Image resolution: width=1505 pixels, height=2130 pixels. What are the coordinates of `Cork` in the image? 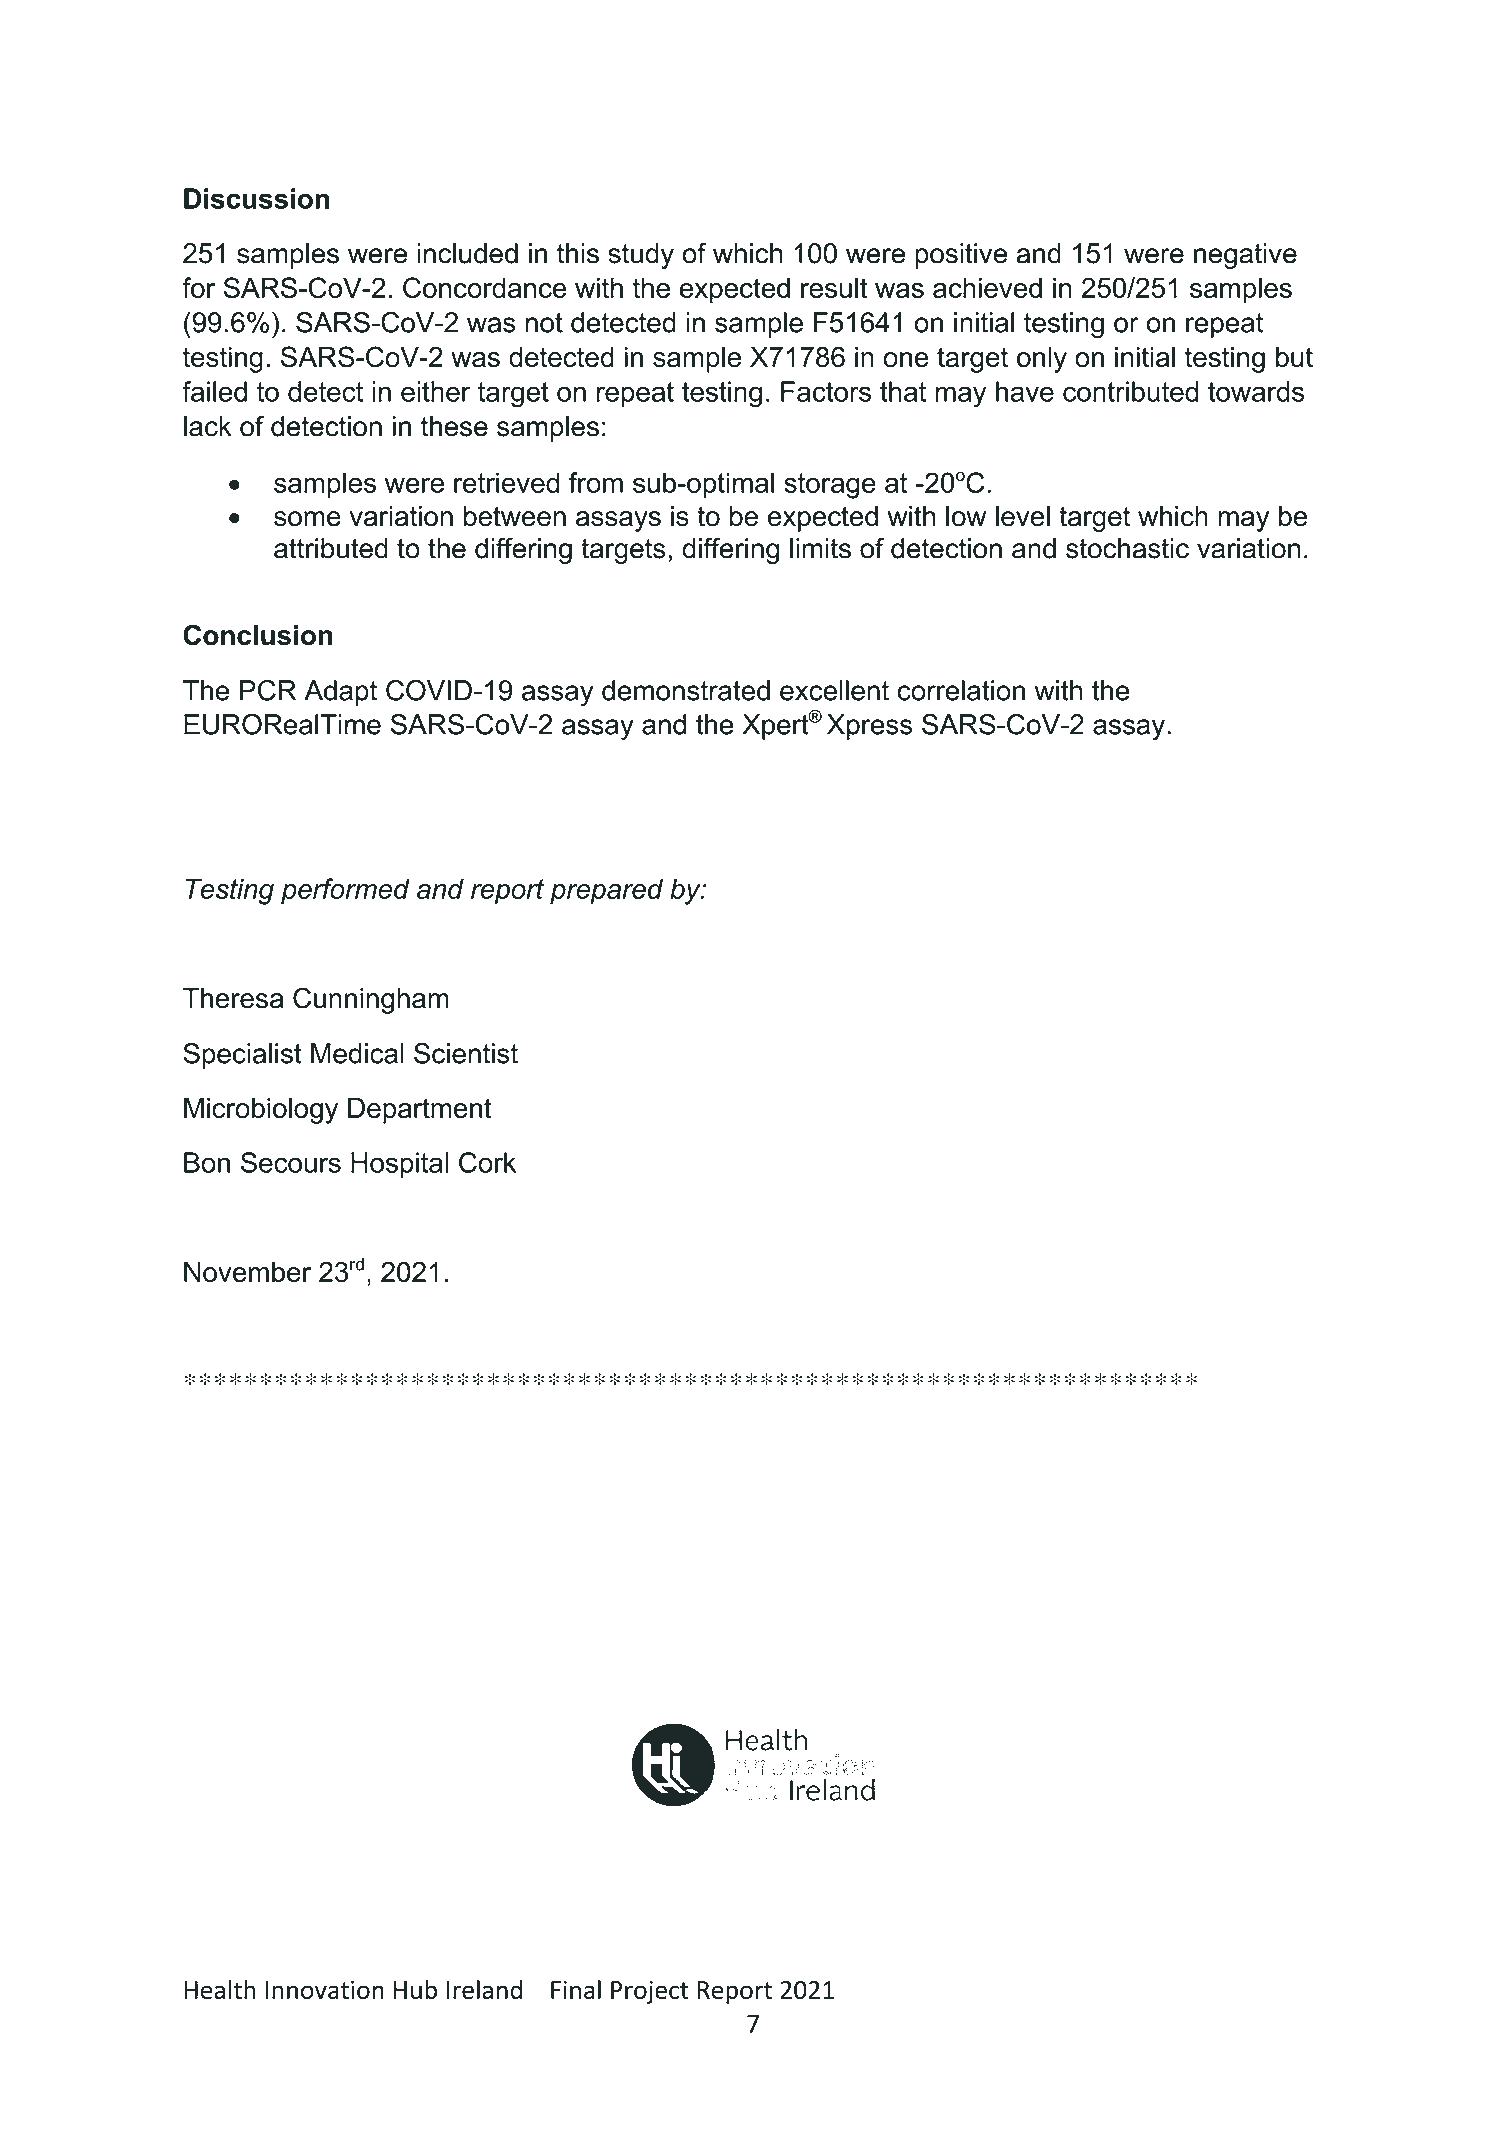 It's located at (487, 1162).
